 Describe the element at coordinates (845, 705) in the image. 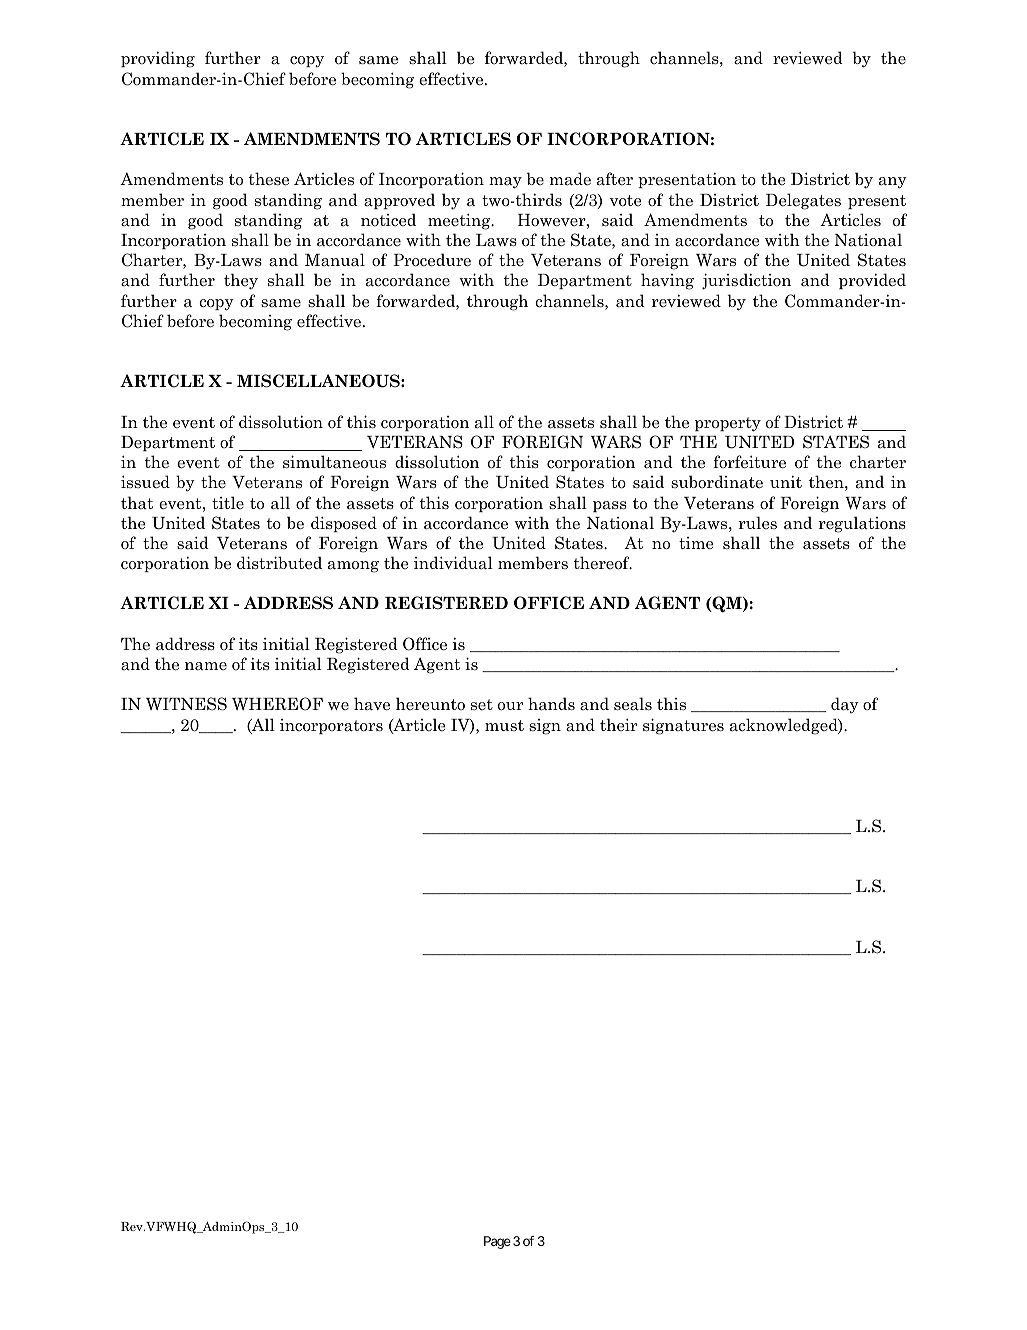

I see `day` at that location.
